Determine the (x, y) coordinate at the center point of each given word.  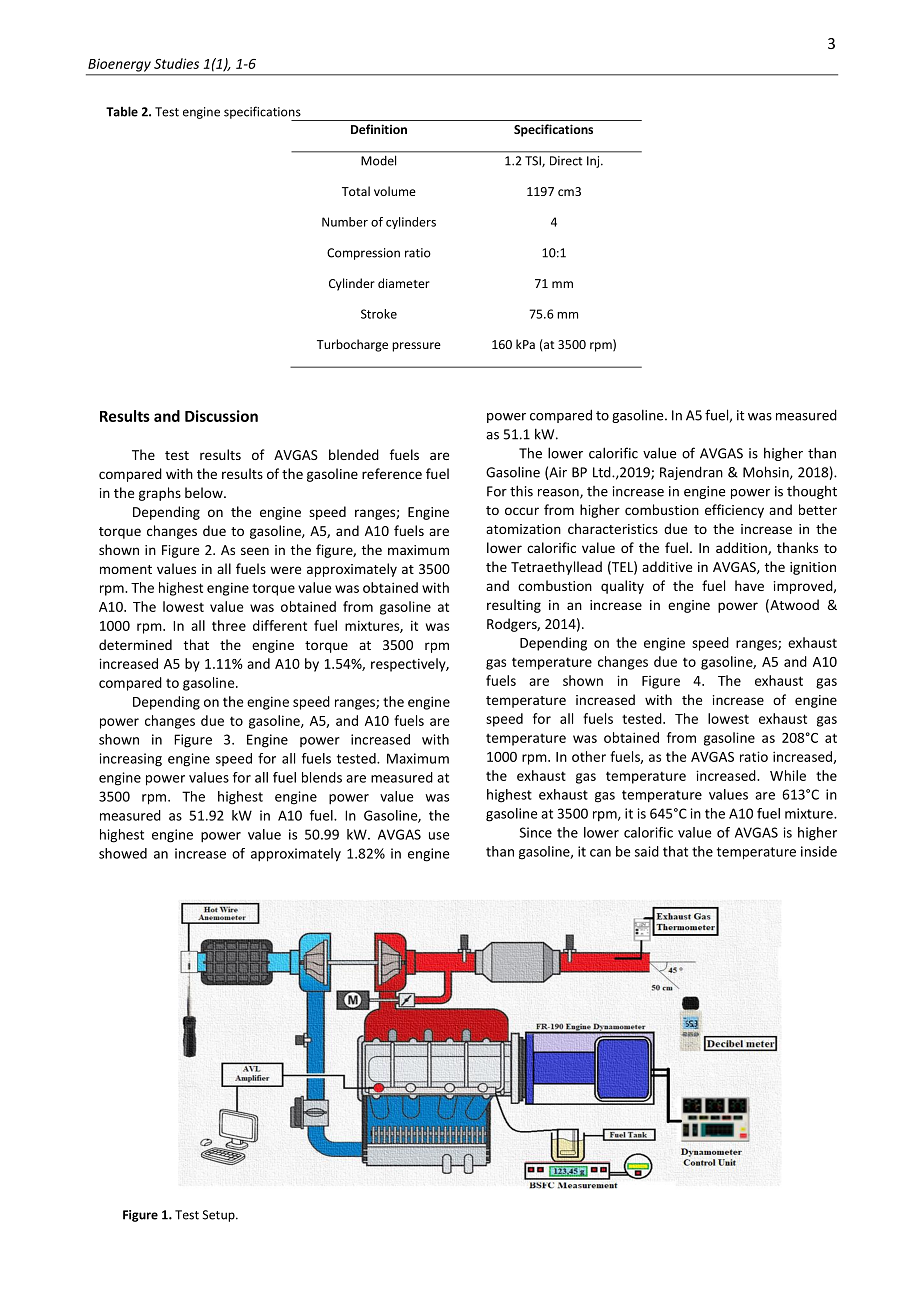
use (439, 836)
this (521, 491)
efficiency (734, 511)
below (205, 492)
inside (819, 851)
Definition (379, 129)
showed (123, 853)
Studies (176, 63)
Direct (566, 161)
